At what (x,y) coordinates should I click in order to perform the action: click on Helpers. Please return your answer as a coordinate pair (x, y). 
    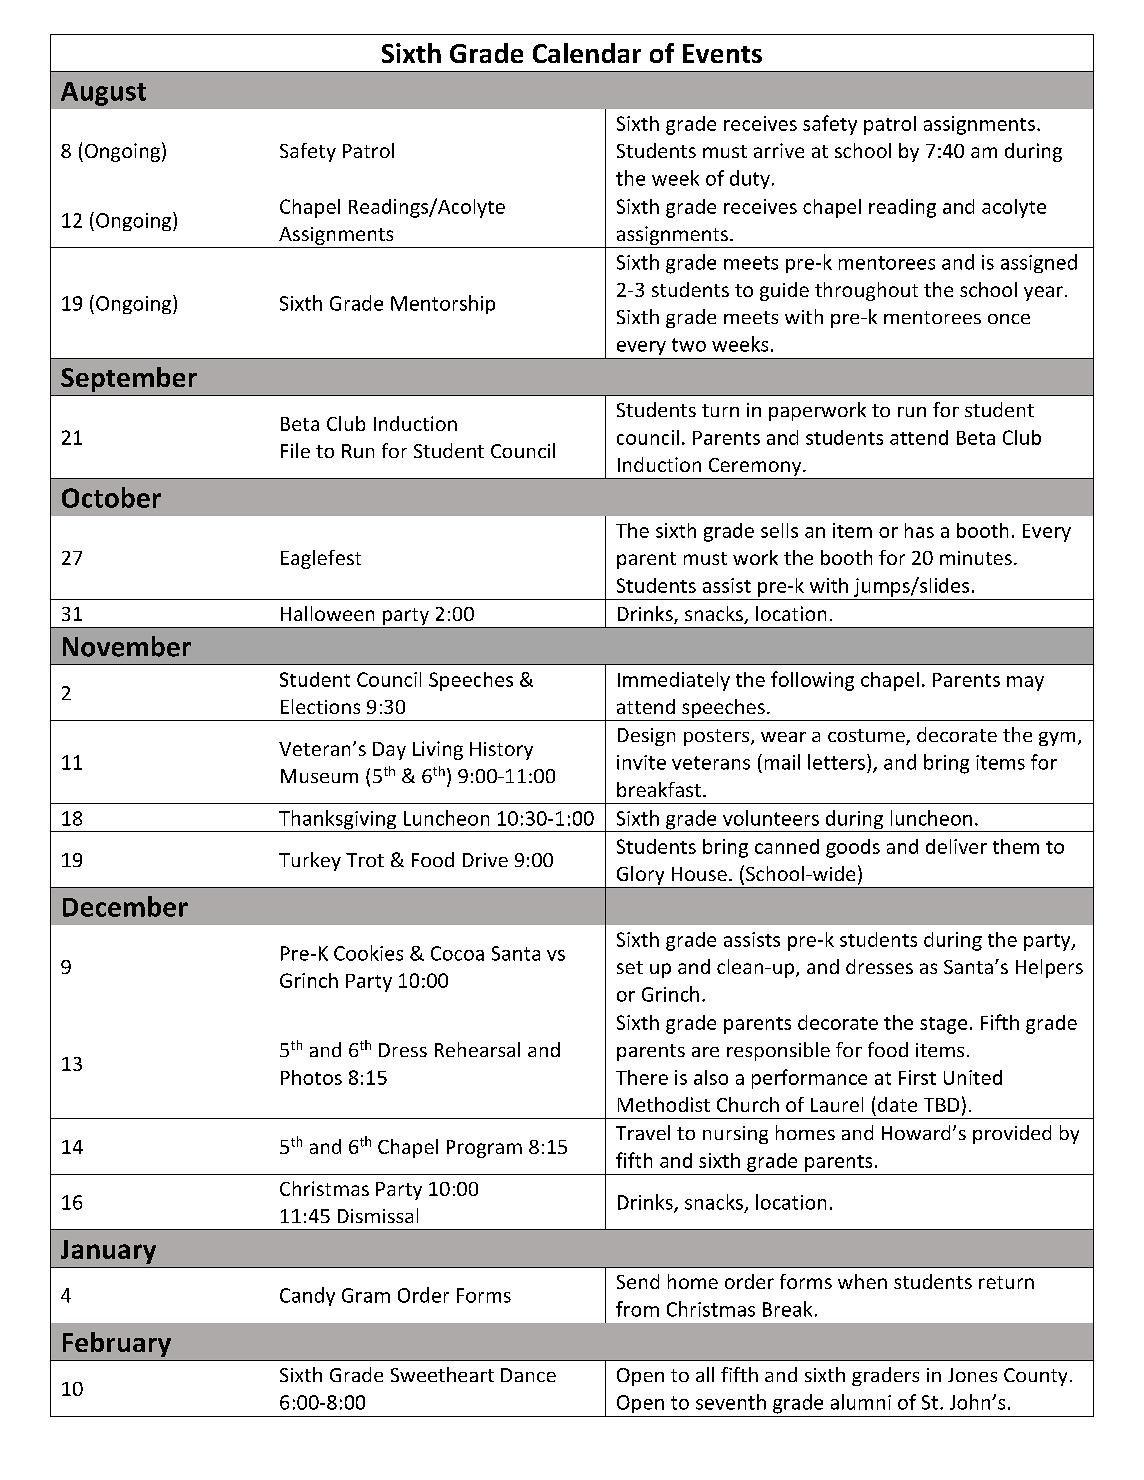
    Looking at the image, I should click on (1049, 968).
